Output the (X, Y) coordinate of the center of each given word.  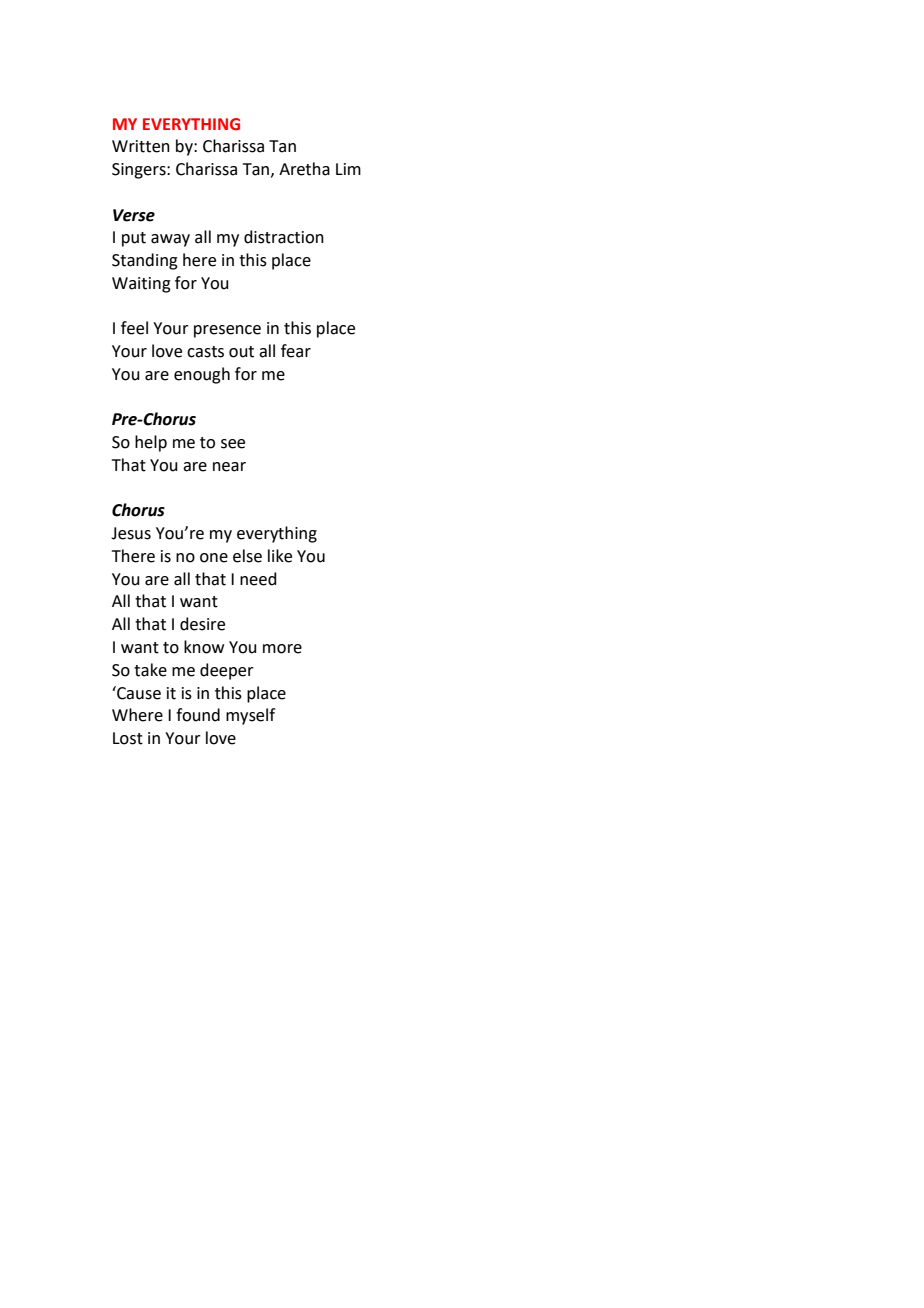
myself (250, 716)
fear (296, 351)
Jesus (131, 533)
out (241, 352)
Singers (140, 171)
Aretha (304, 169)
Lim (348, 169)
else (247, 556)
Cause (138, 693)
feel (134, 328)
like (280, 556)
